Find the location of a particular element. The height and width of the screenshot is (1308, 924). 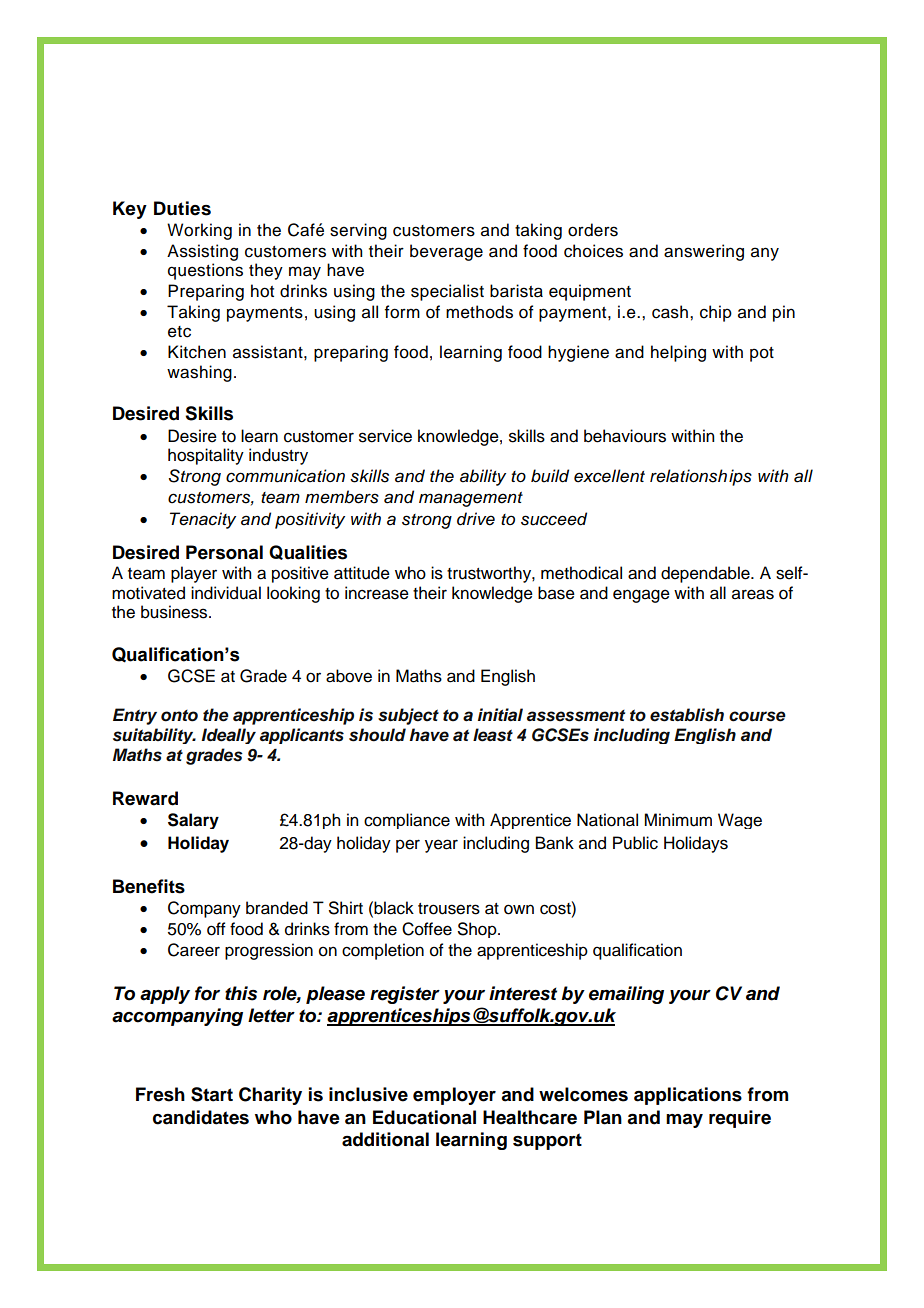

Educational is located at coordinates (424, 1117).
